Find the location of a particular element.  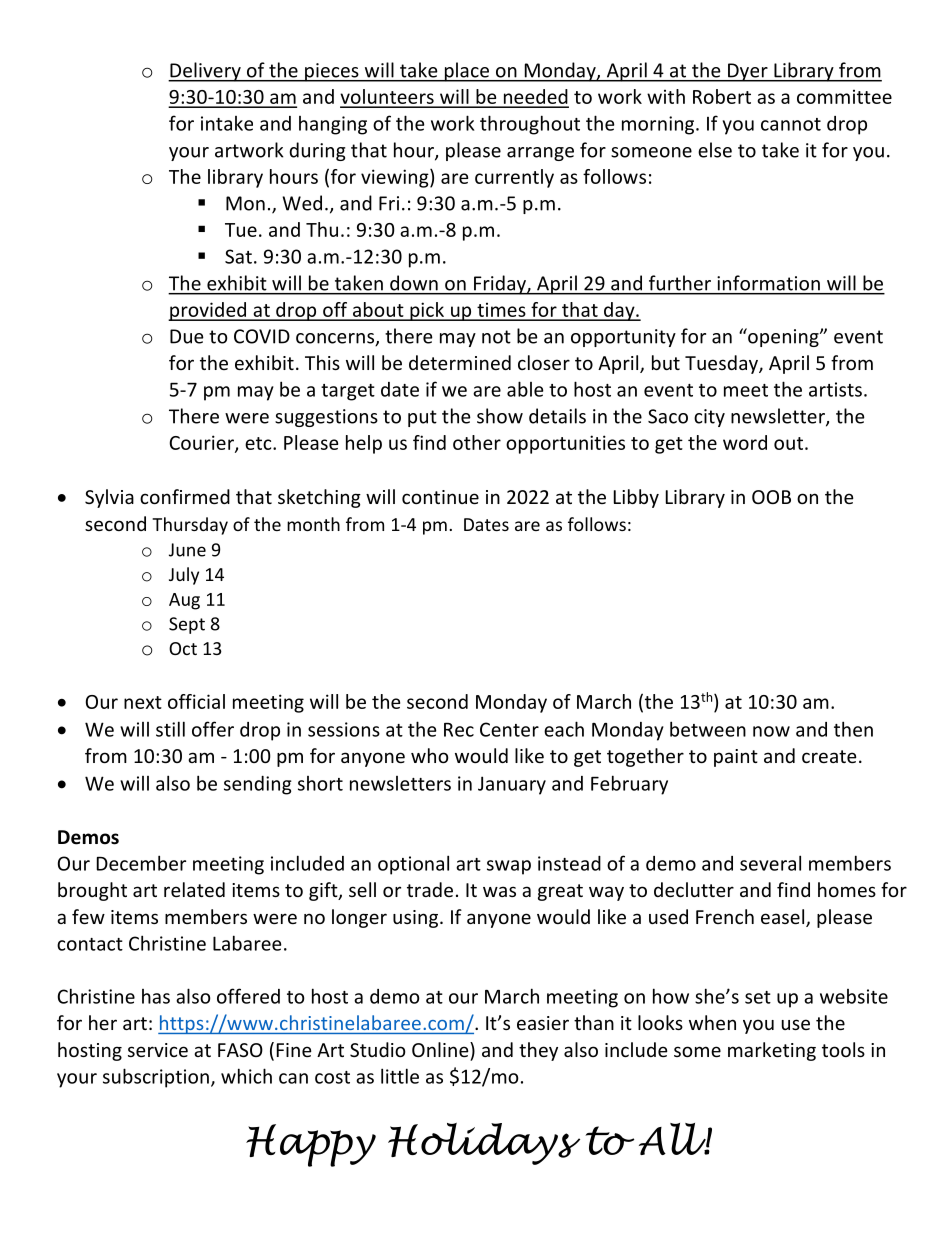

place is located at coordinates (466, 72).
